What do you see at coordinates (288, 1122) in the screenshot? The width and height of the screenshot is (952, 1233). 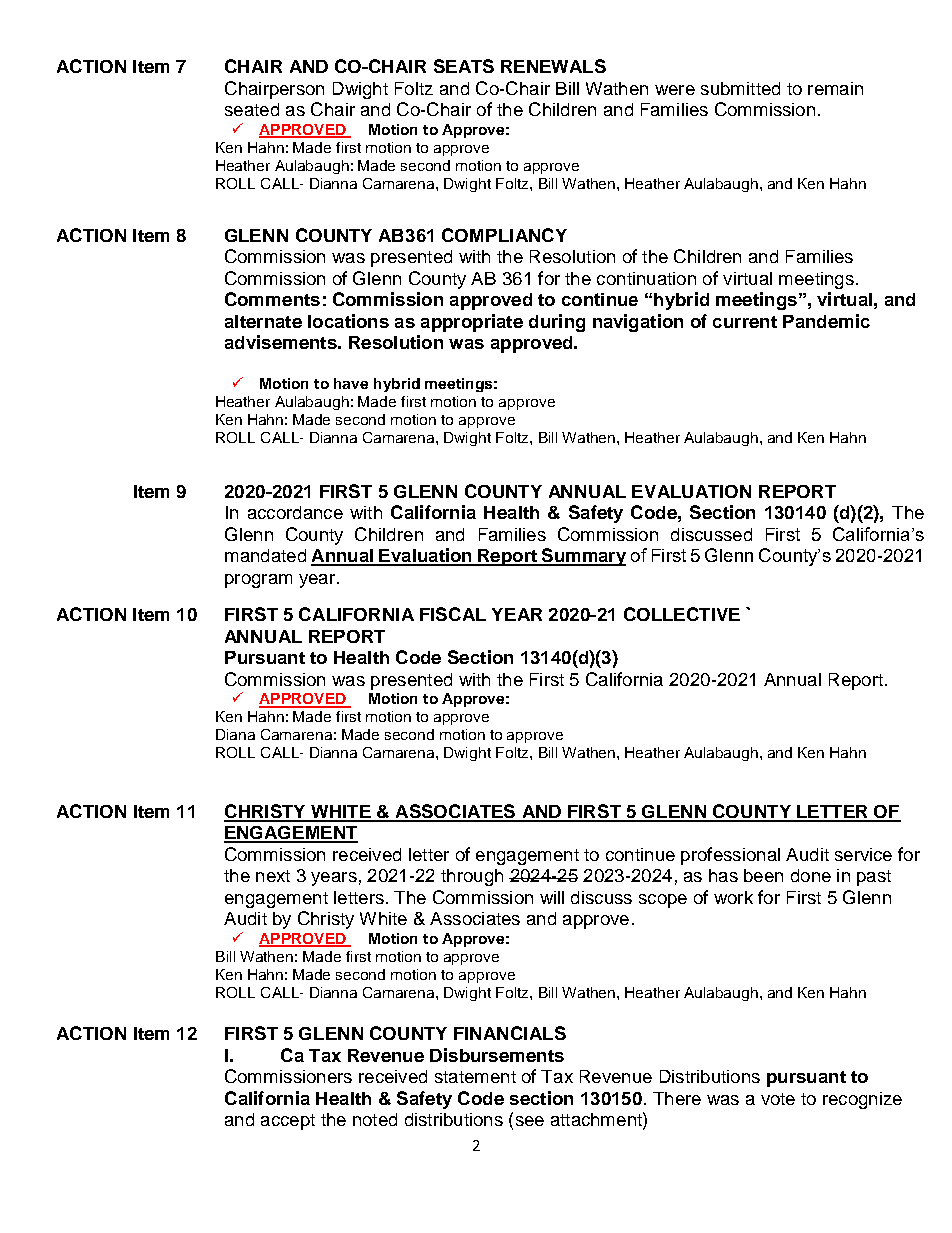 I see `accept` at bounding box center [288, 1122].
